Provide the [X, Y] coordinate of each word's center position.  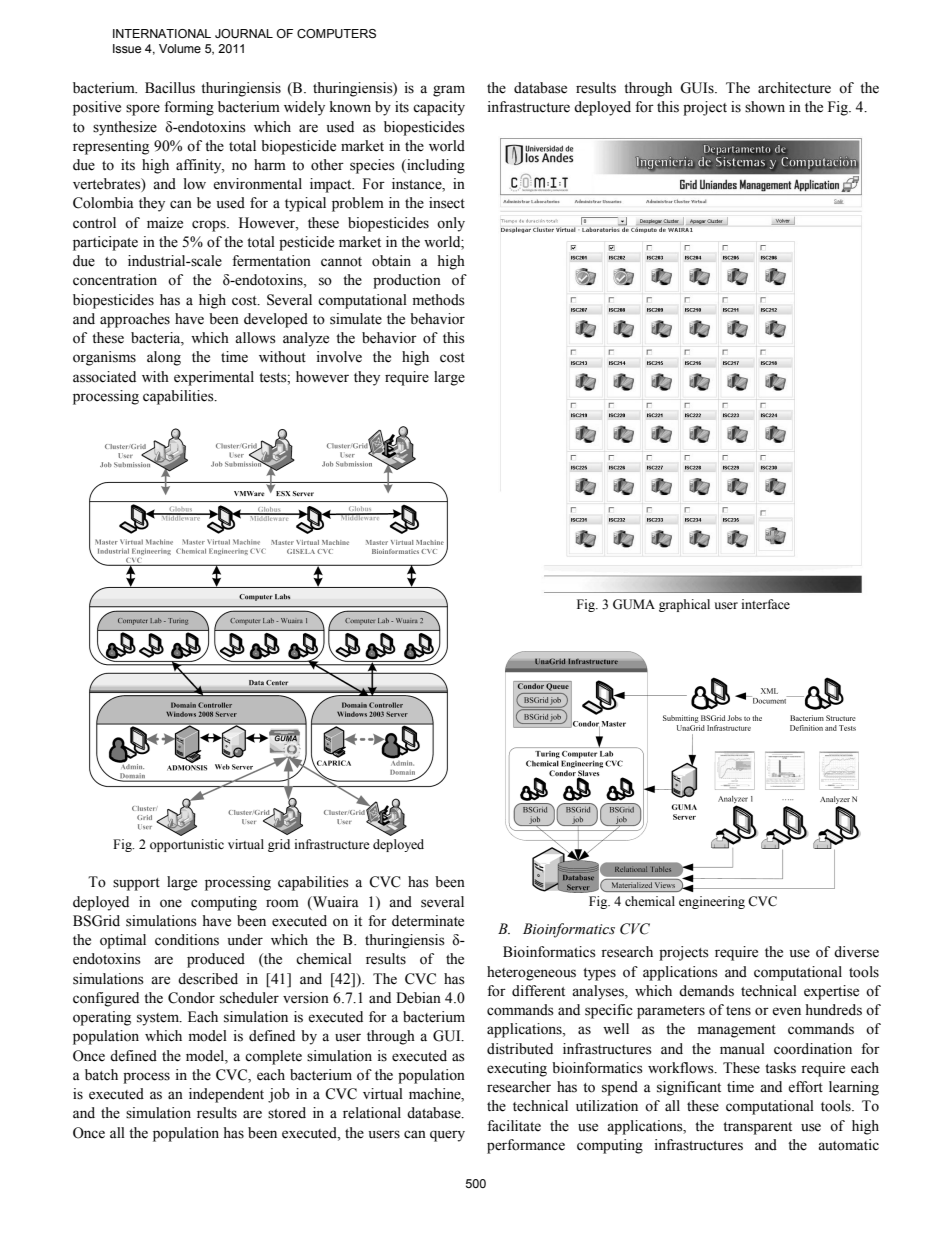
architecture [794, 88]
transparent [757, 1128]
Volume [180, 48]
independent [226, 1095]
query [447, 1136]
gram [449, 91]
